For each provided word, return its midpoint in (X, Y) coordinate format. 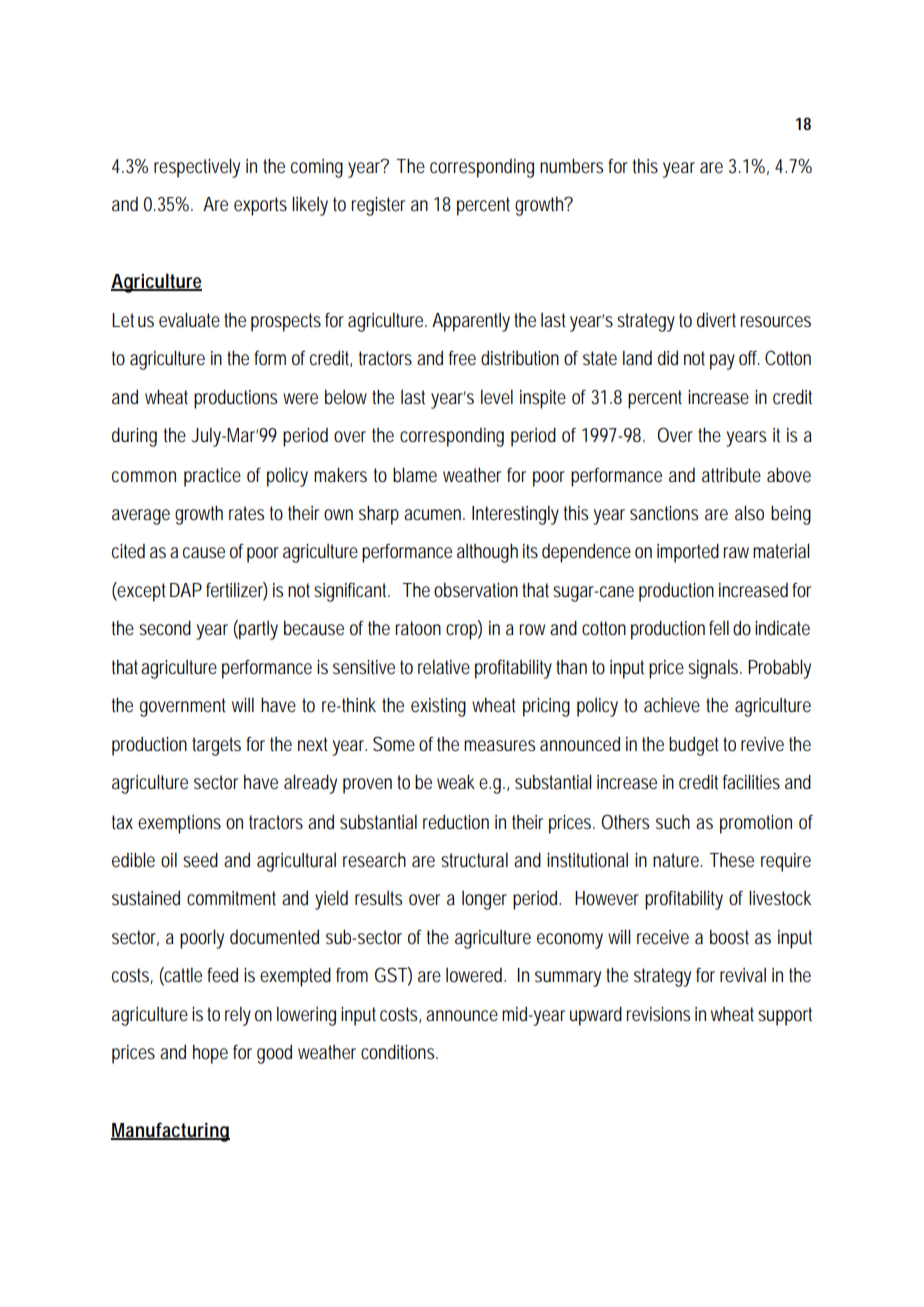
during (134, 437)
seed (200, 860)
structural (474, 860)
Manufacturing (170, 1132)
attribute (731, 475)
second (165, 628)
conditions (399, 1052)
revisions (658, 1014)
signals (715, 669)
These (731, 860)
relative (444, 667)
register (378, 206)
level (497, 397)
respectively (197, 168)
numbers (571, 166)
